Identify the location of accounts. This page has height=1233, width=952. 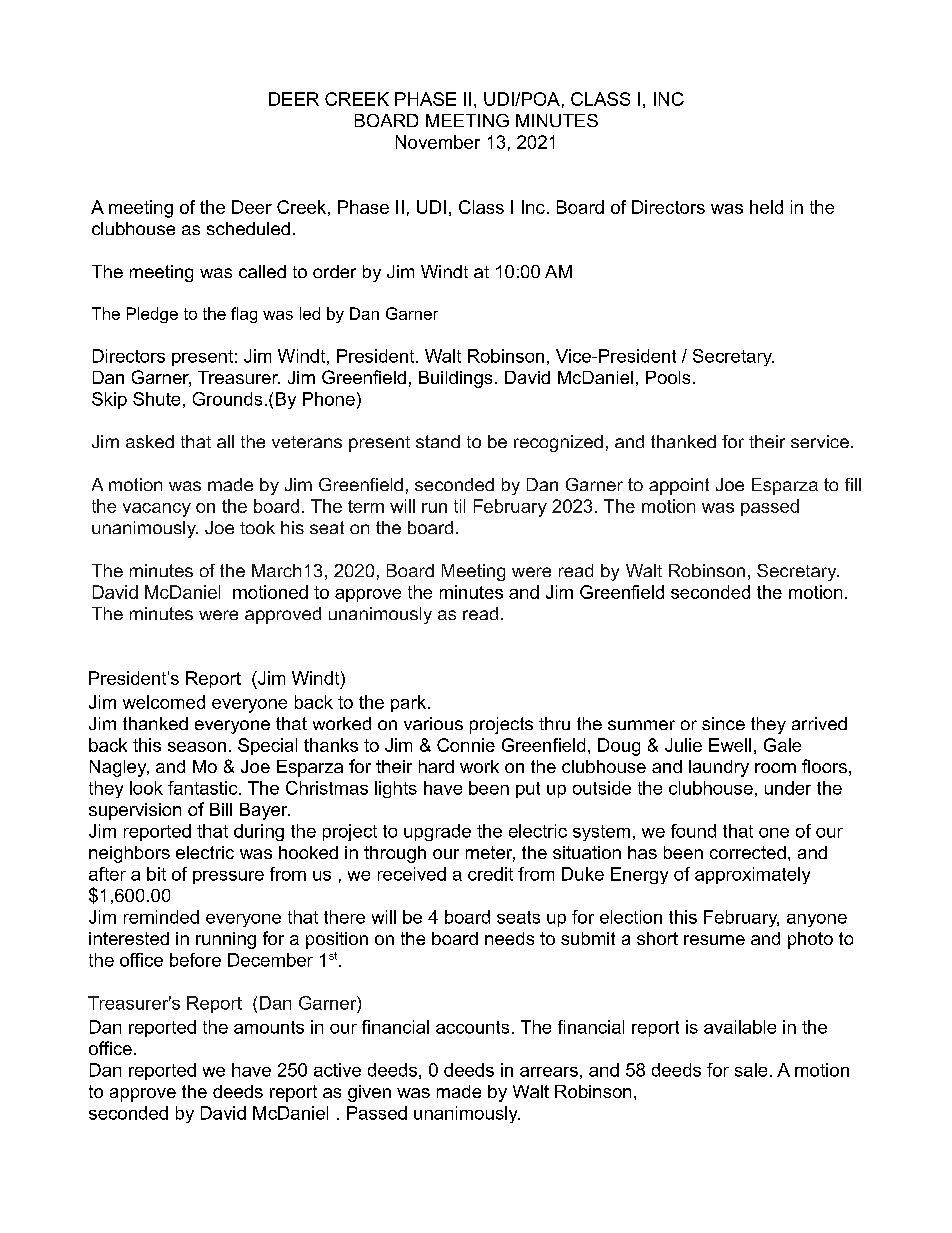
(472, 1027).
